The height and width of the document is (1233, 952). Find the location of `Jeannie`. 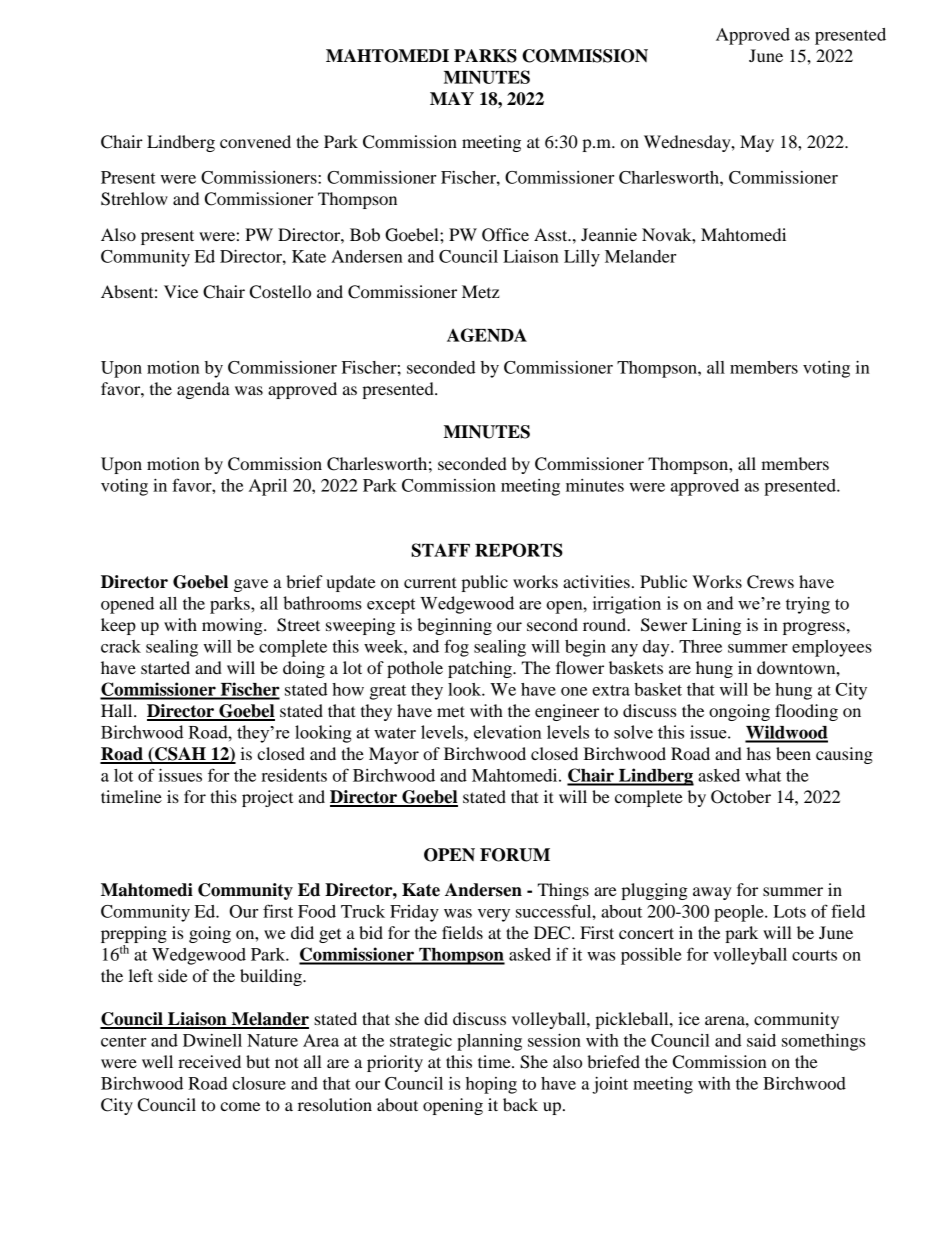

Jeannie is located at coordinates (609, 234).
